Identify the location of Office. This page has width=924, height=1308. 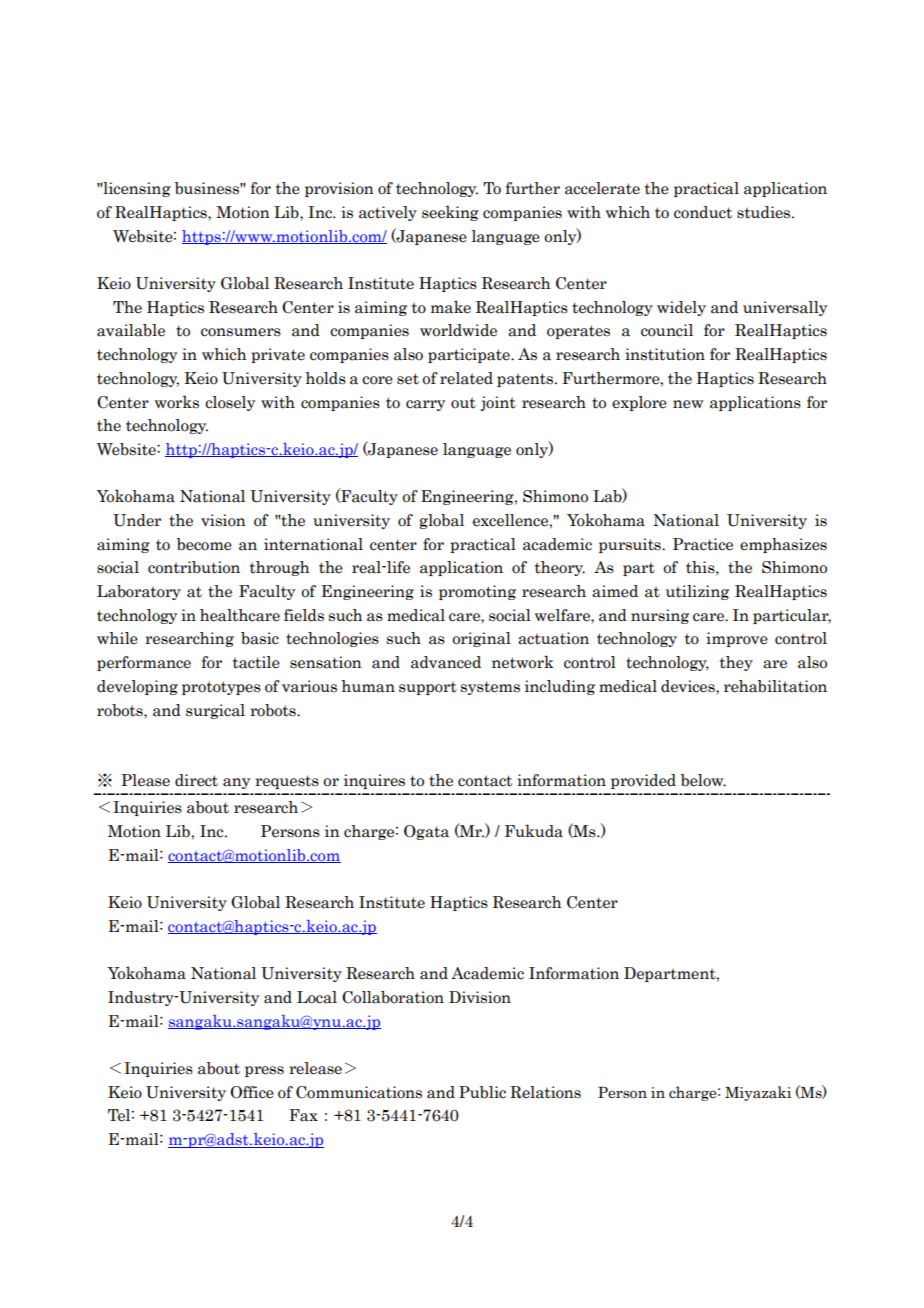
(252, 1092).
